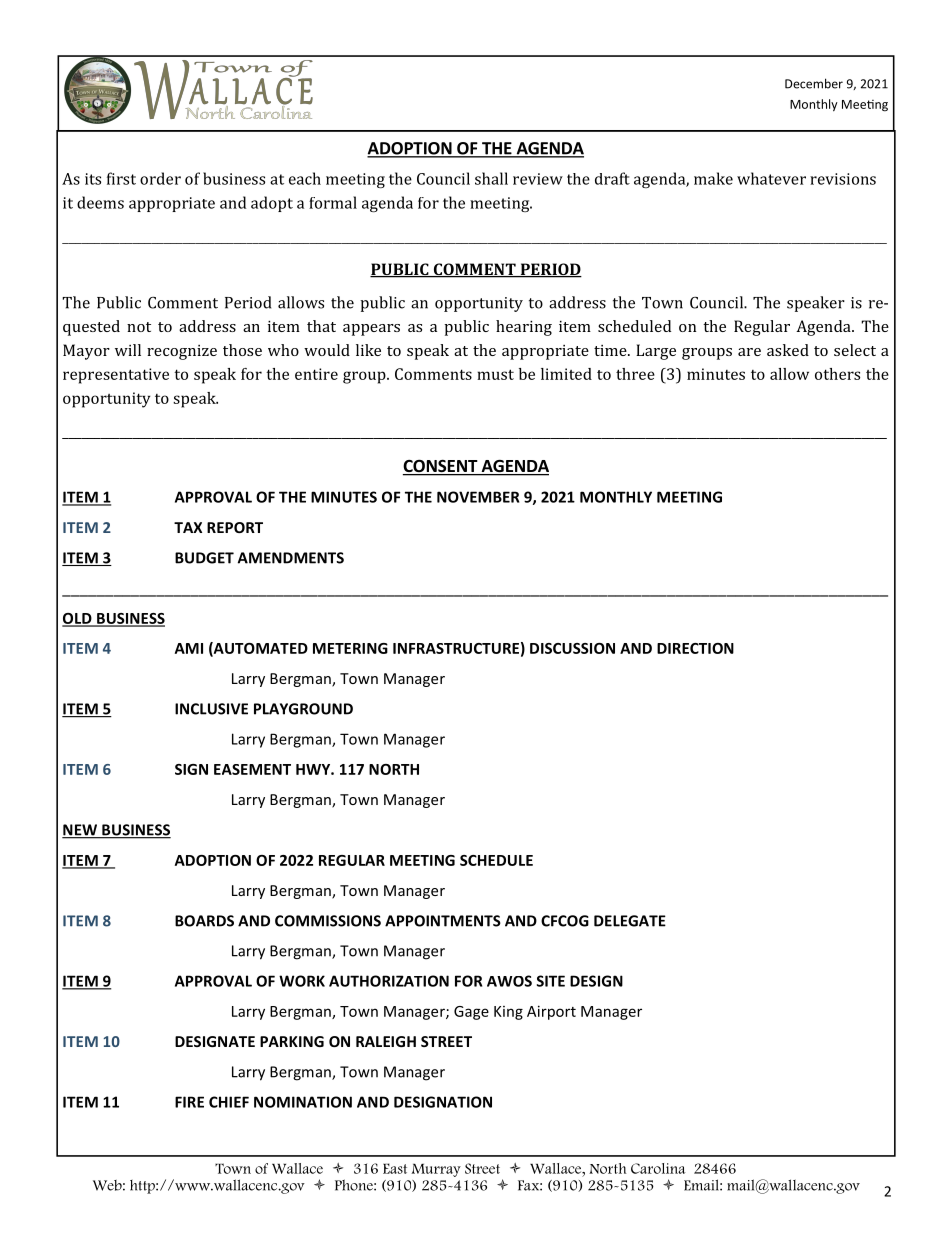 This image has height=1233, width=952. Describe the element at coordinates (814, 83) in the image. I see `December` at that location.
